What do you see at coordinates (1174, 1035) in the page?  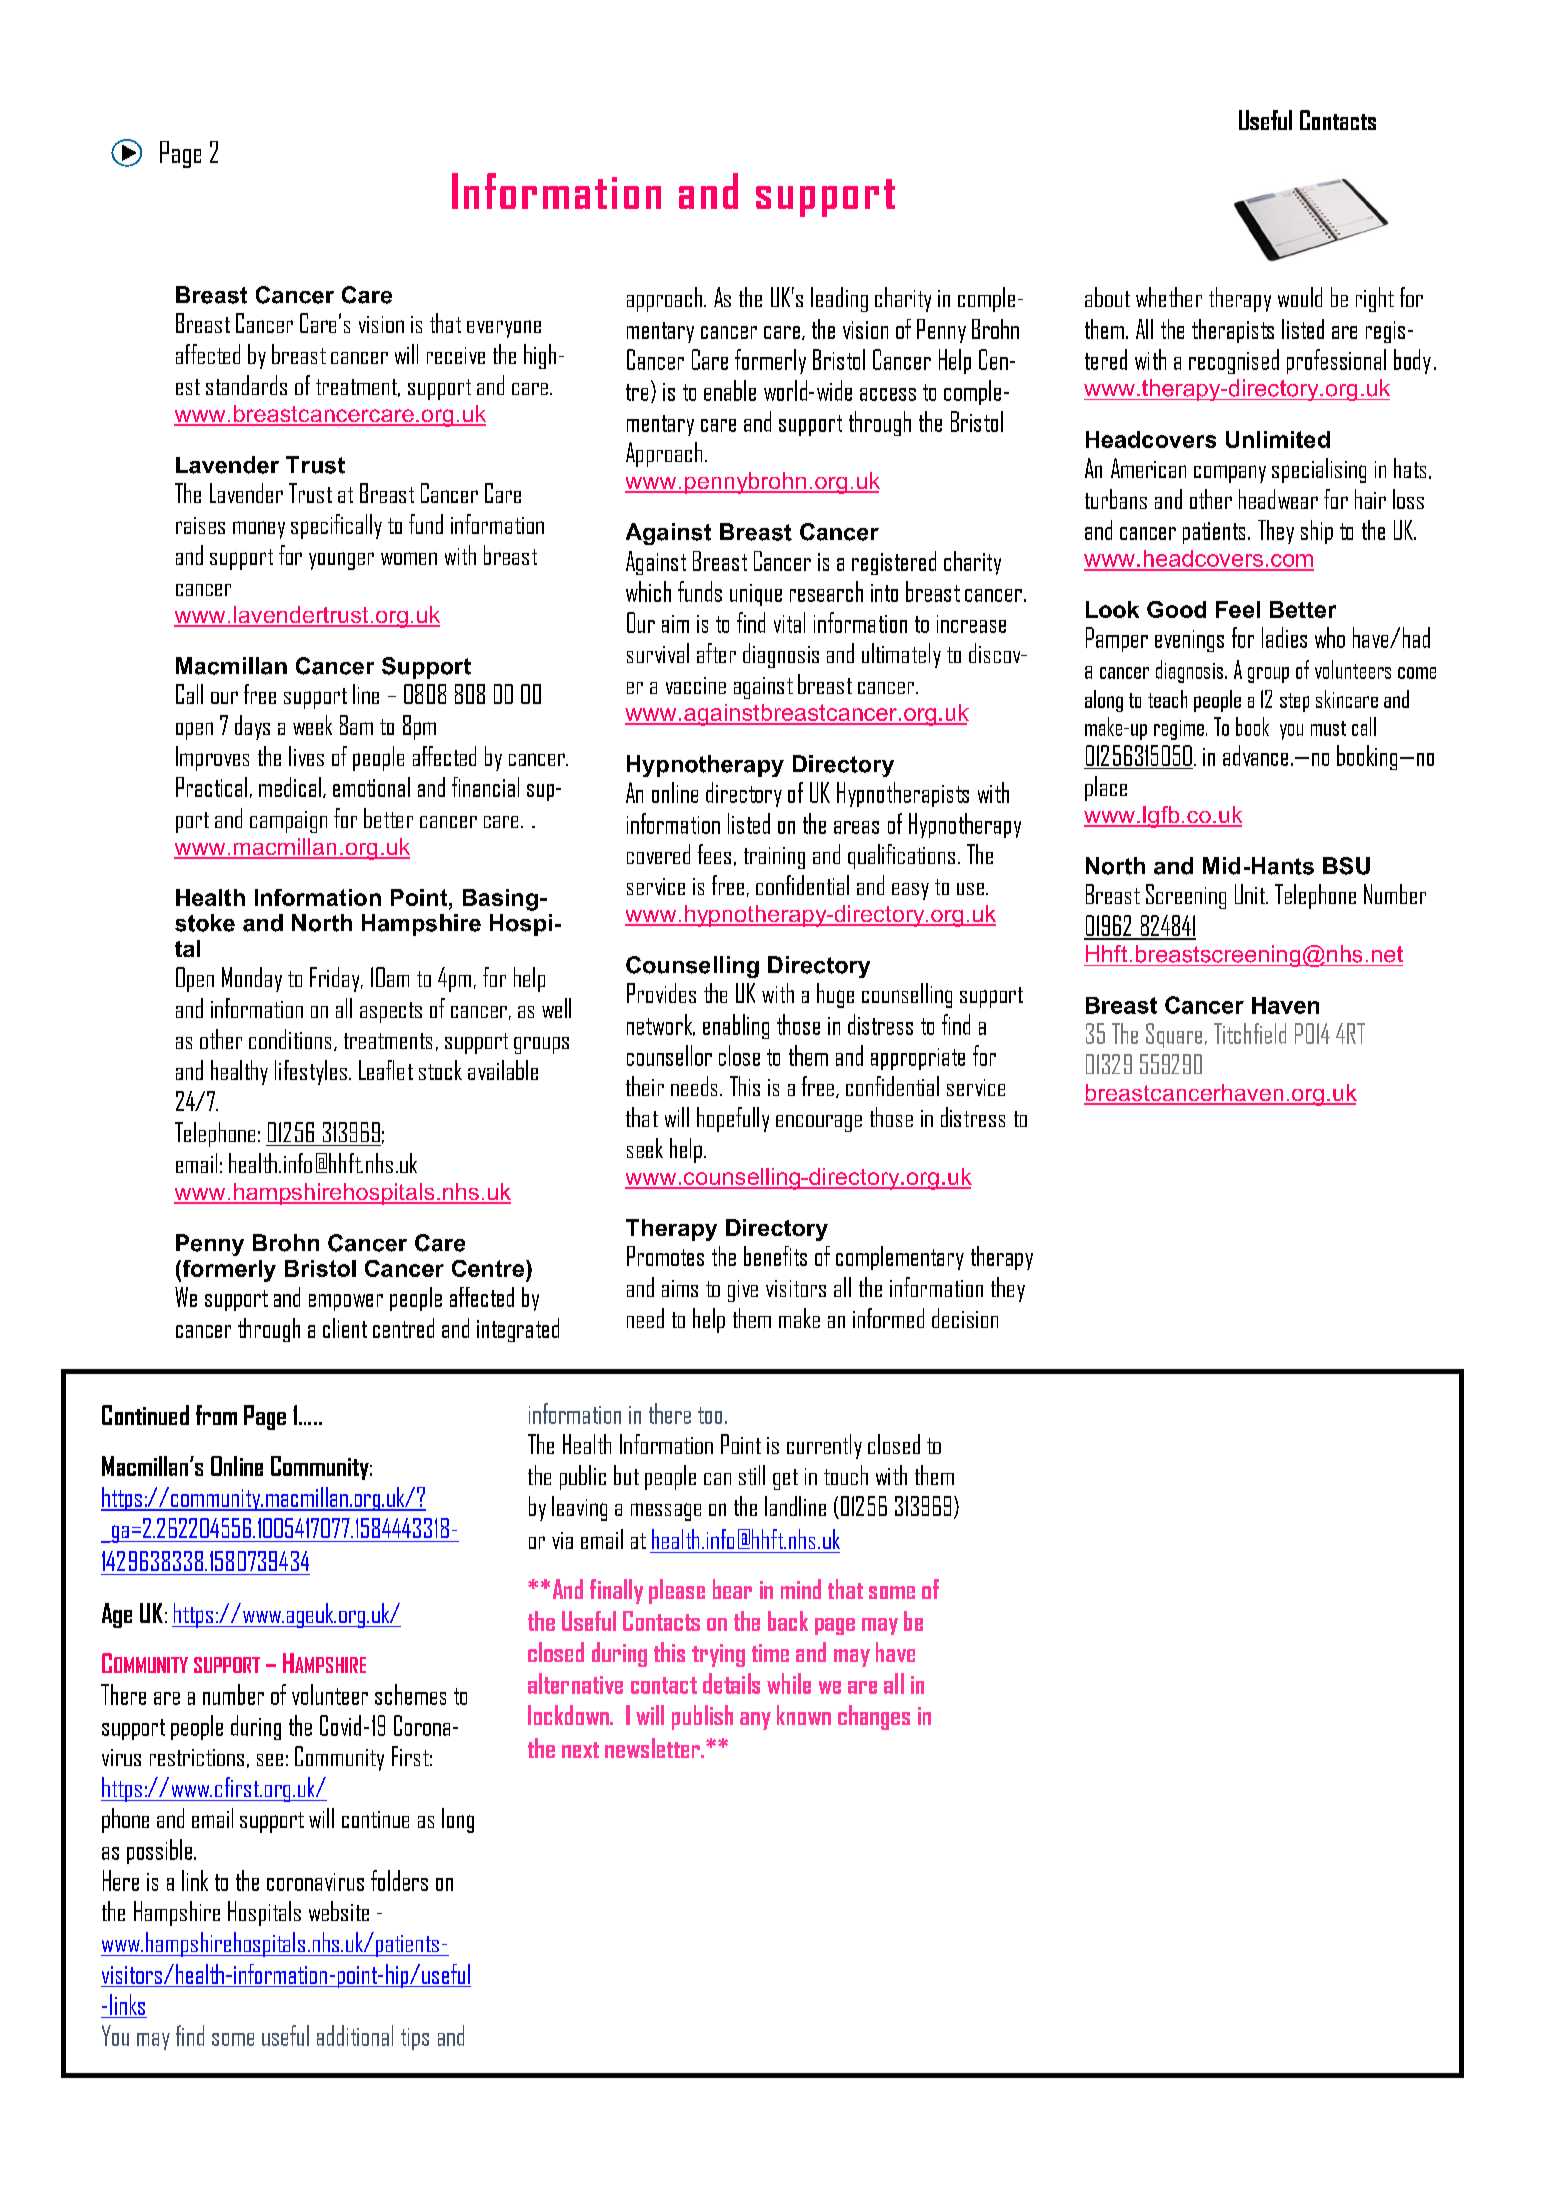 I see `Square` at bounding box center [1174, 1035].
